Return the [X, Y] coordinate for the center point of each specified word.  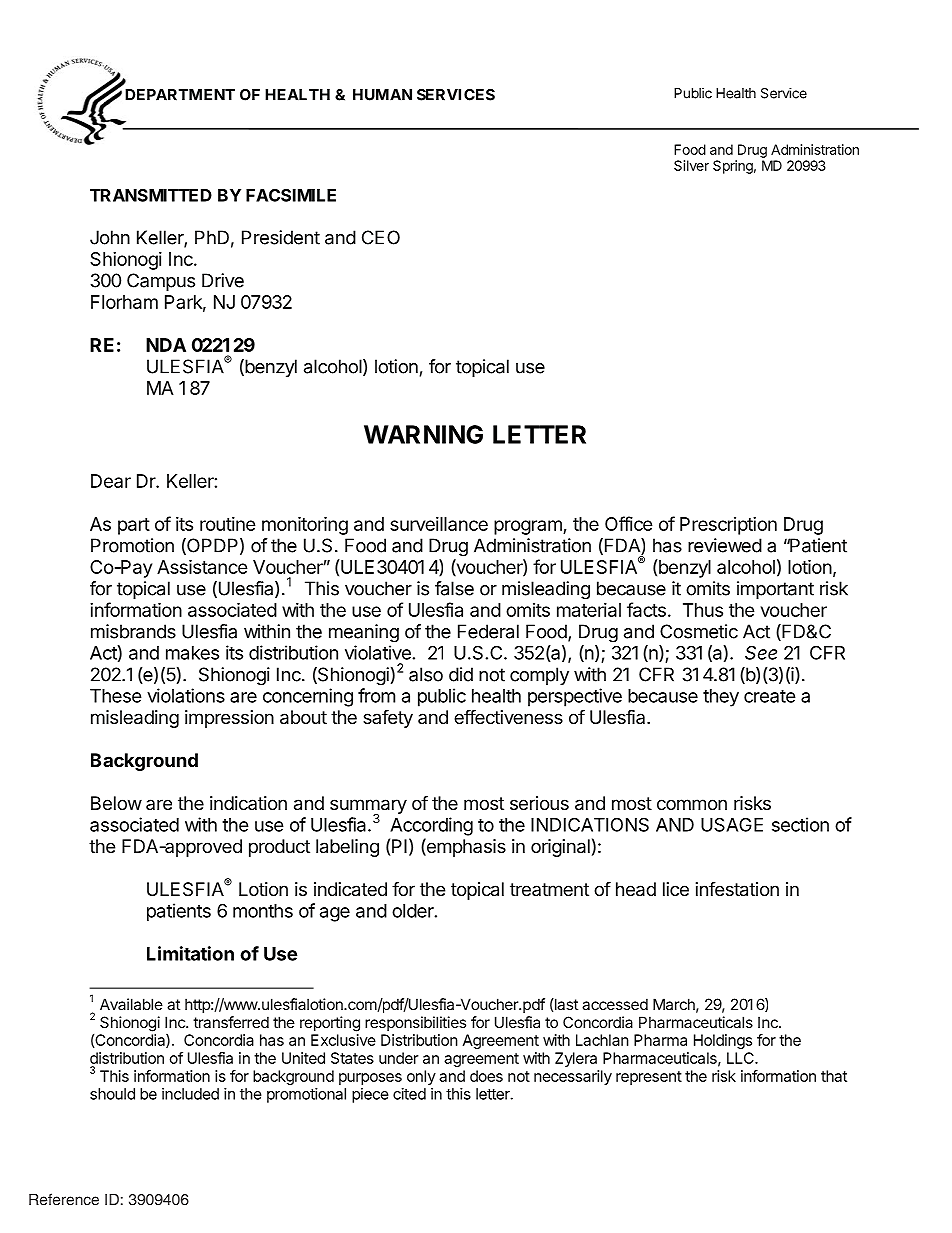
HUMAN [382, 95]
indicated [350, 889]
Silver [691, 165]
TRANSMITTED [151, 195]
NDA [166, 345]
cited [409, 1094]
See [761, 652]
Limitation [190, 953]
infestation [737, 889]
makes [192, 653]
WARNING [423, 434]
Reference [64, 1199]
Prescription [728, 526]
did [461, 674]
